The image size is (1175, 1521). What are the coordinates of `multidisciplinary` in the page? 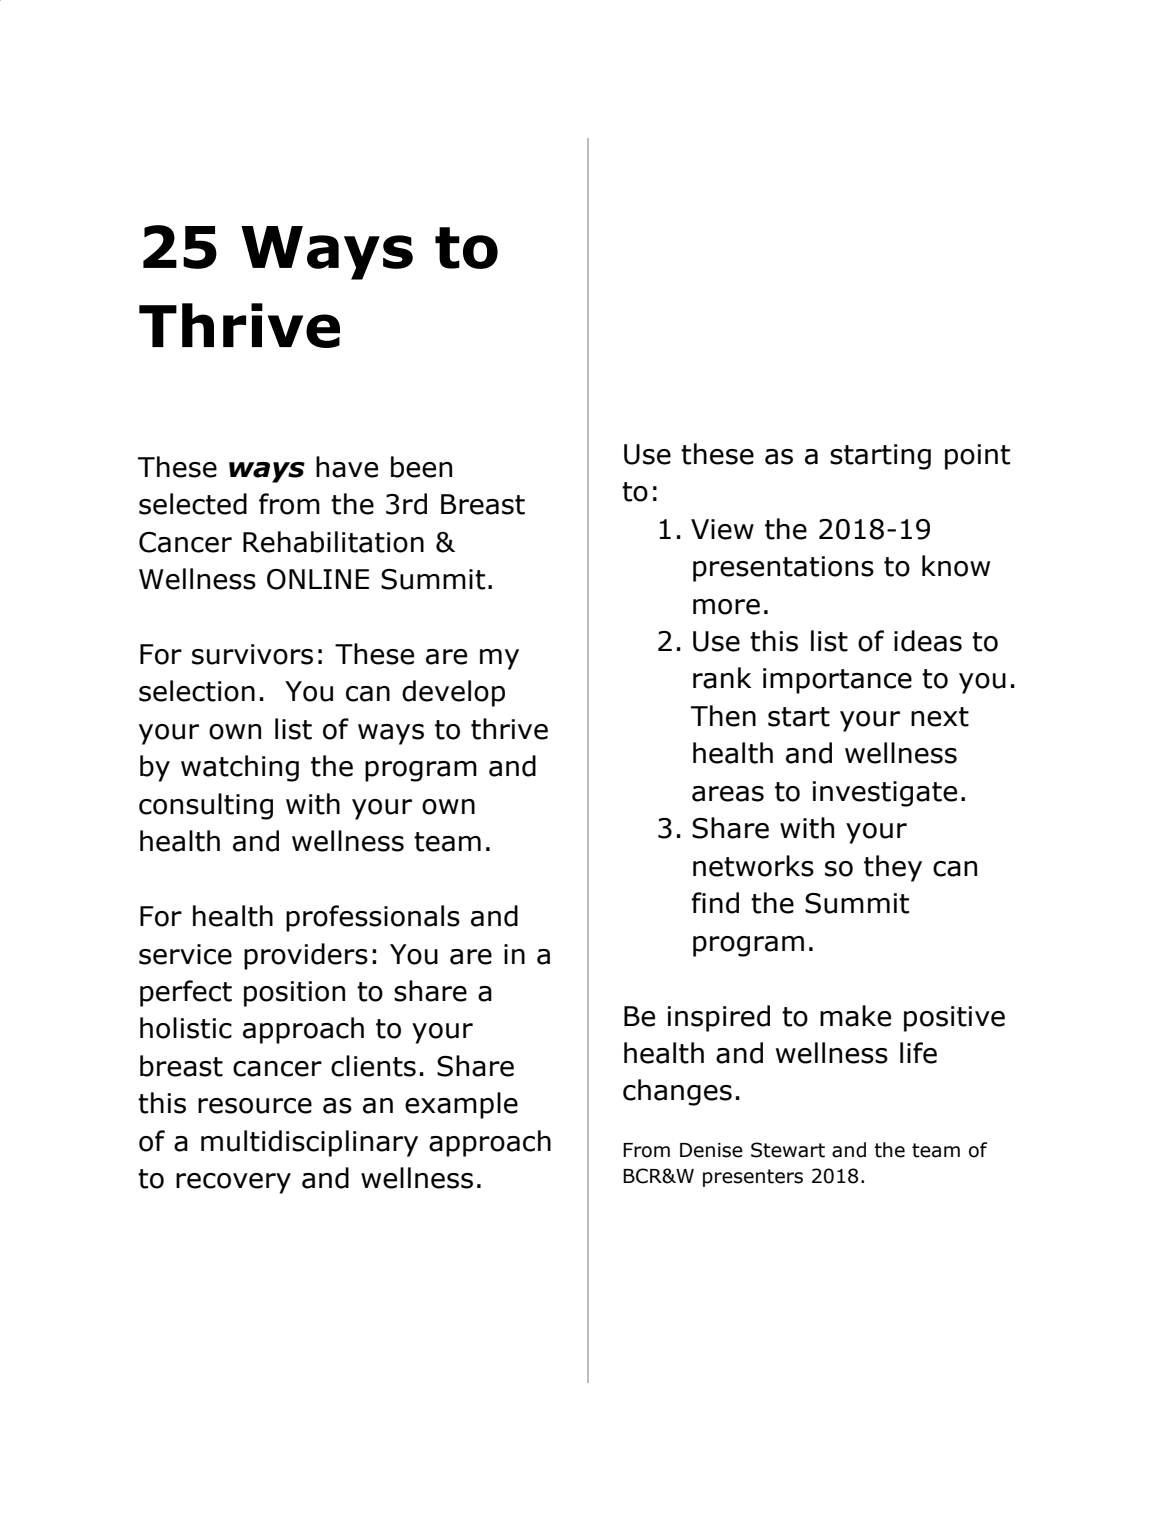 It's located at (309, 1143).
